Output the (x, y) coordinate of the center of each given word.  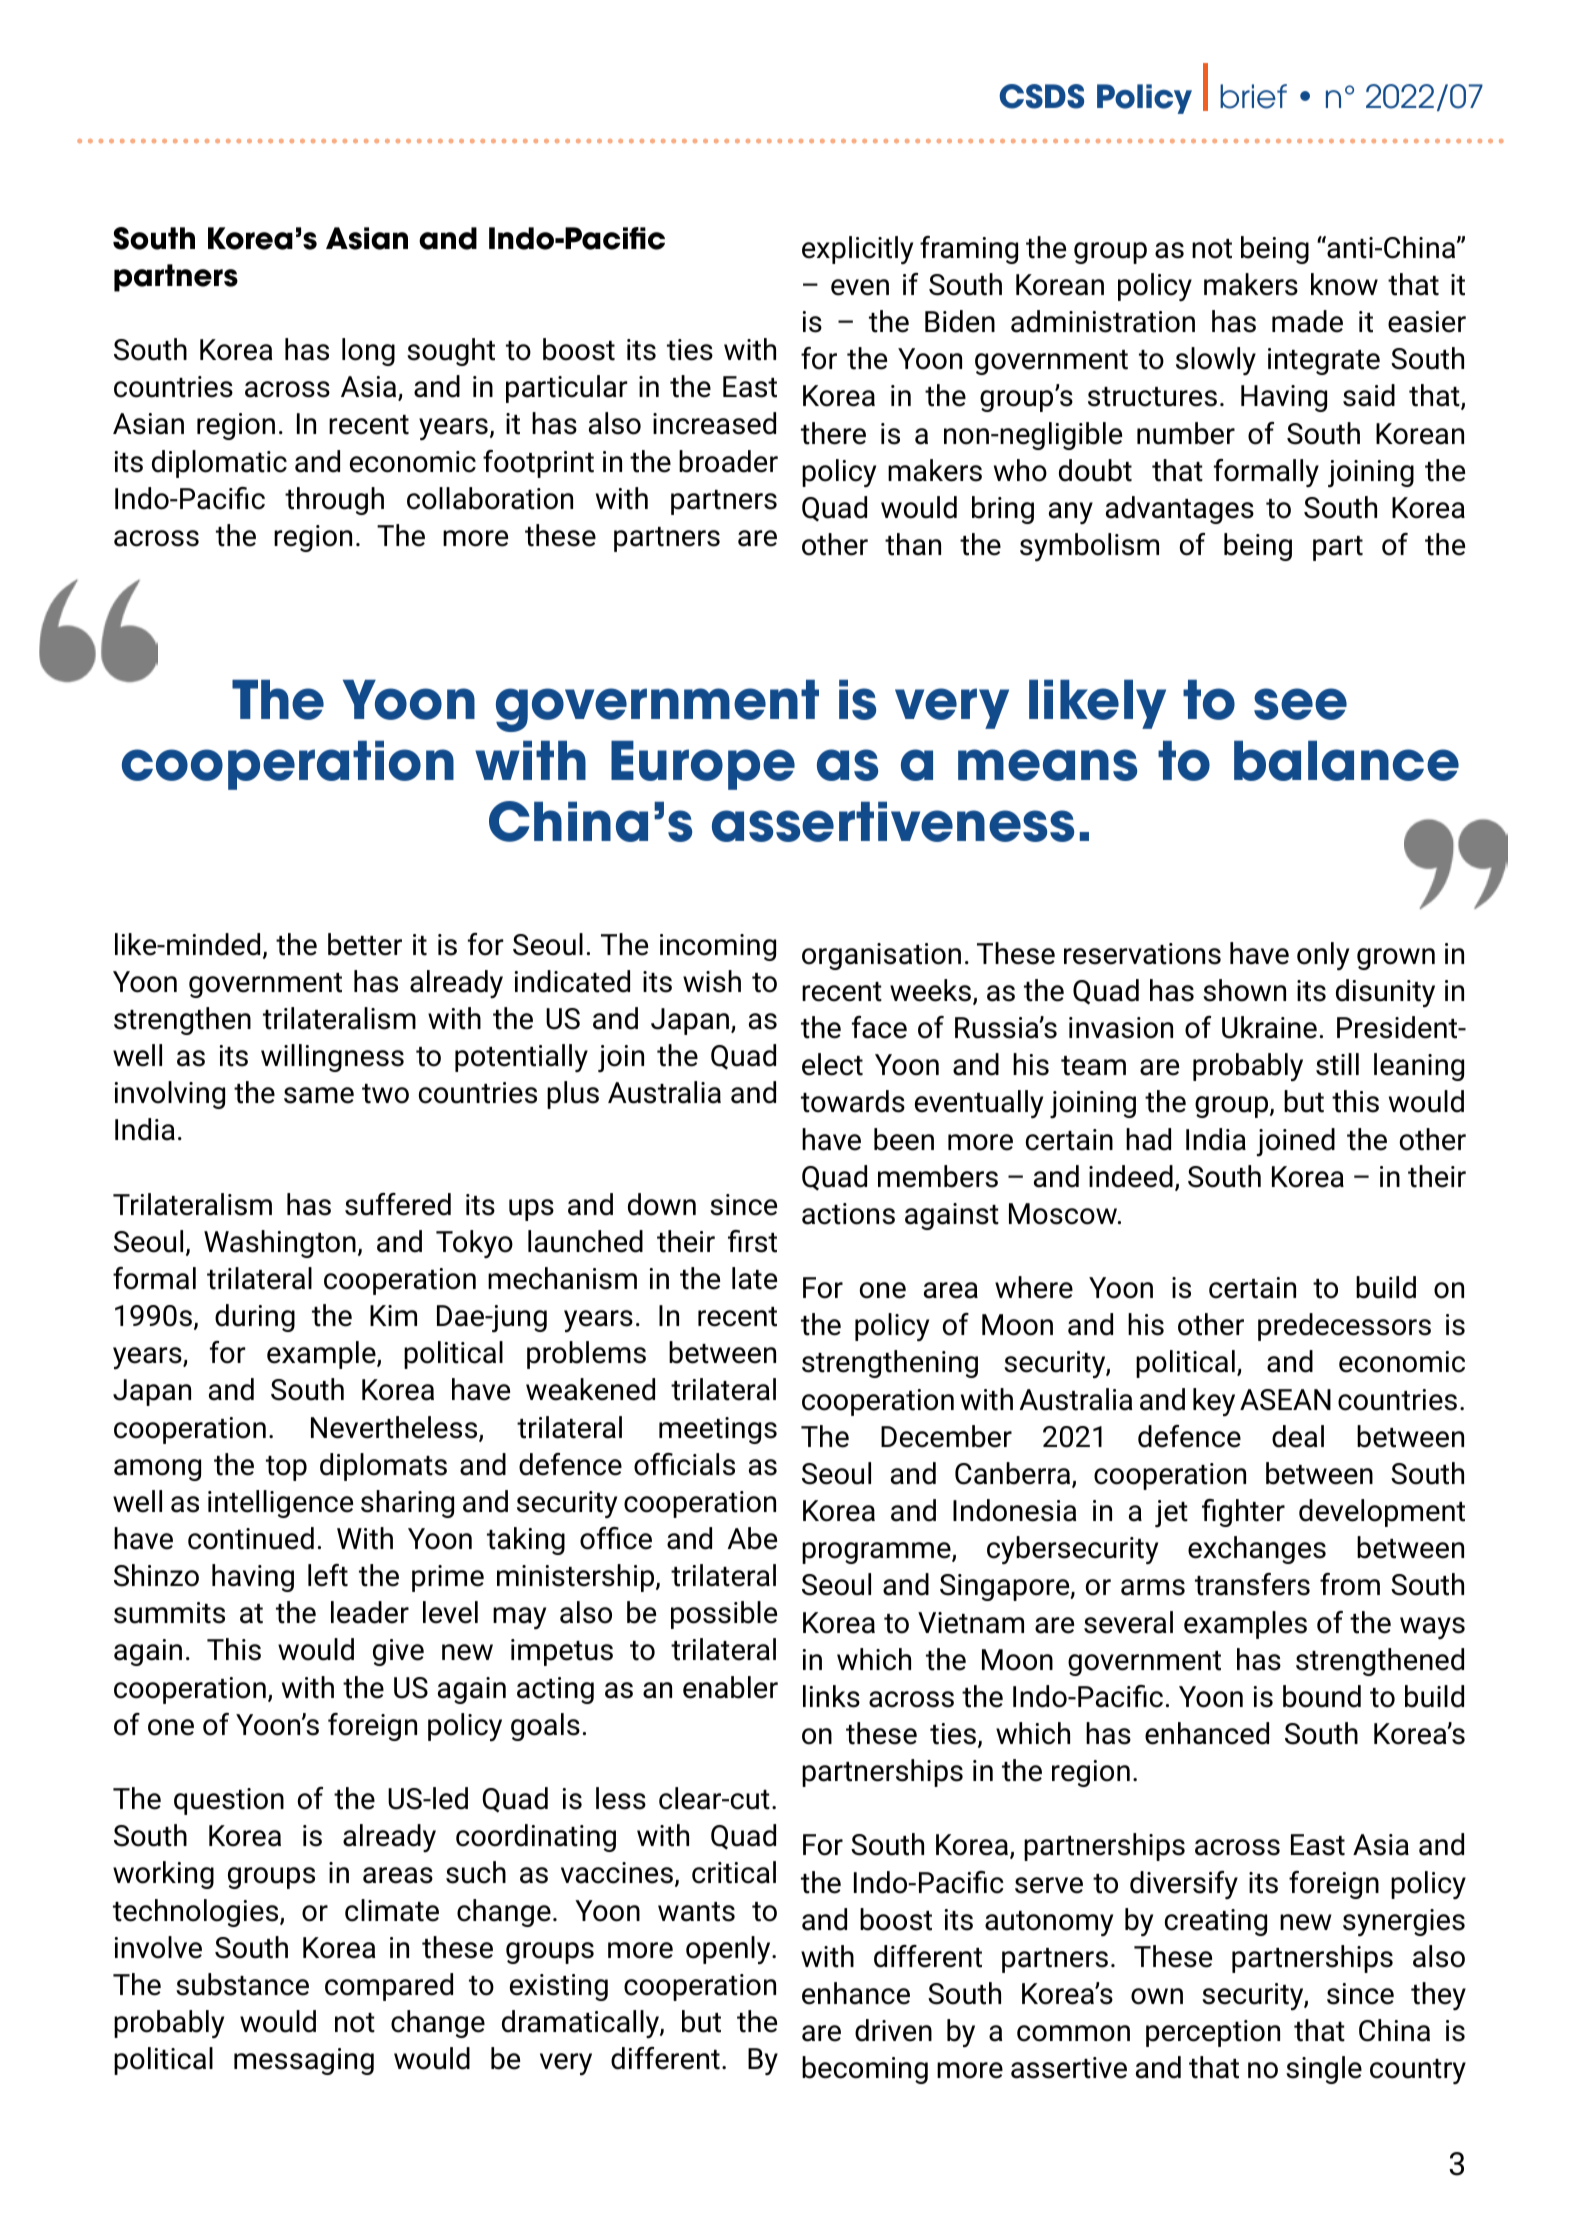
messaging (304, 2061)
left (328, 1575)
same (319, 1095)
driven (893, 2030)
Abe (752, 1538)
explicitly (857, 250)
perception (1213, 2033)
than (913, 544)
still (1337, 1064)
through (334, 501)
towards (853, 1101)
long (368, 352)
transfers (1252, 1584)
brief (1253, 96)
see (1300, 704)
